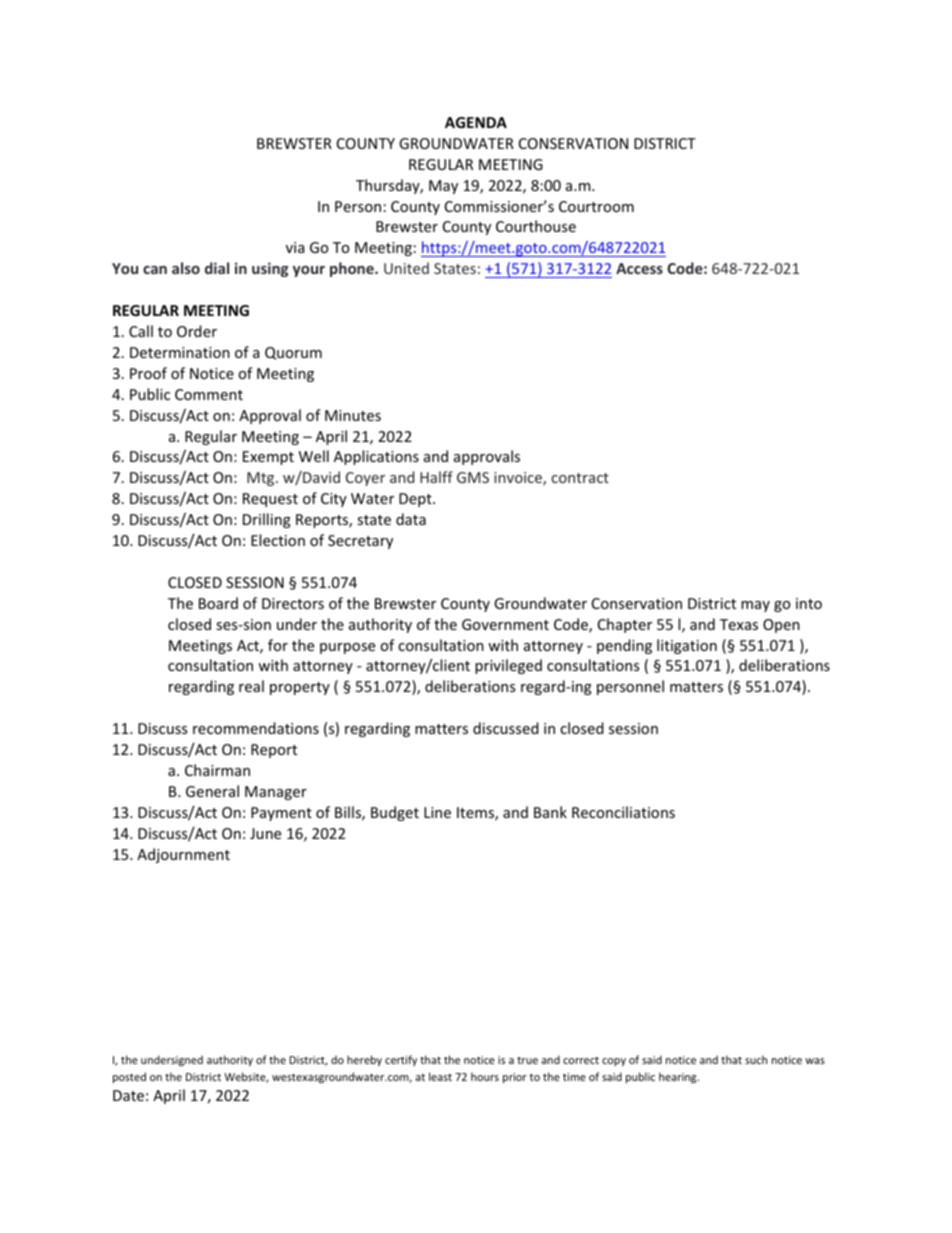 The image size is (952, 1233). Describe the element at coordinates (267, 520) in the document. I see `Drilling` at that location.
